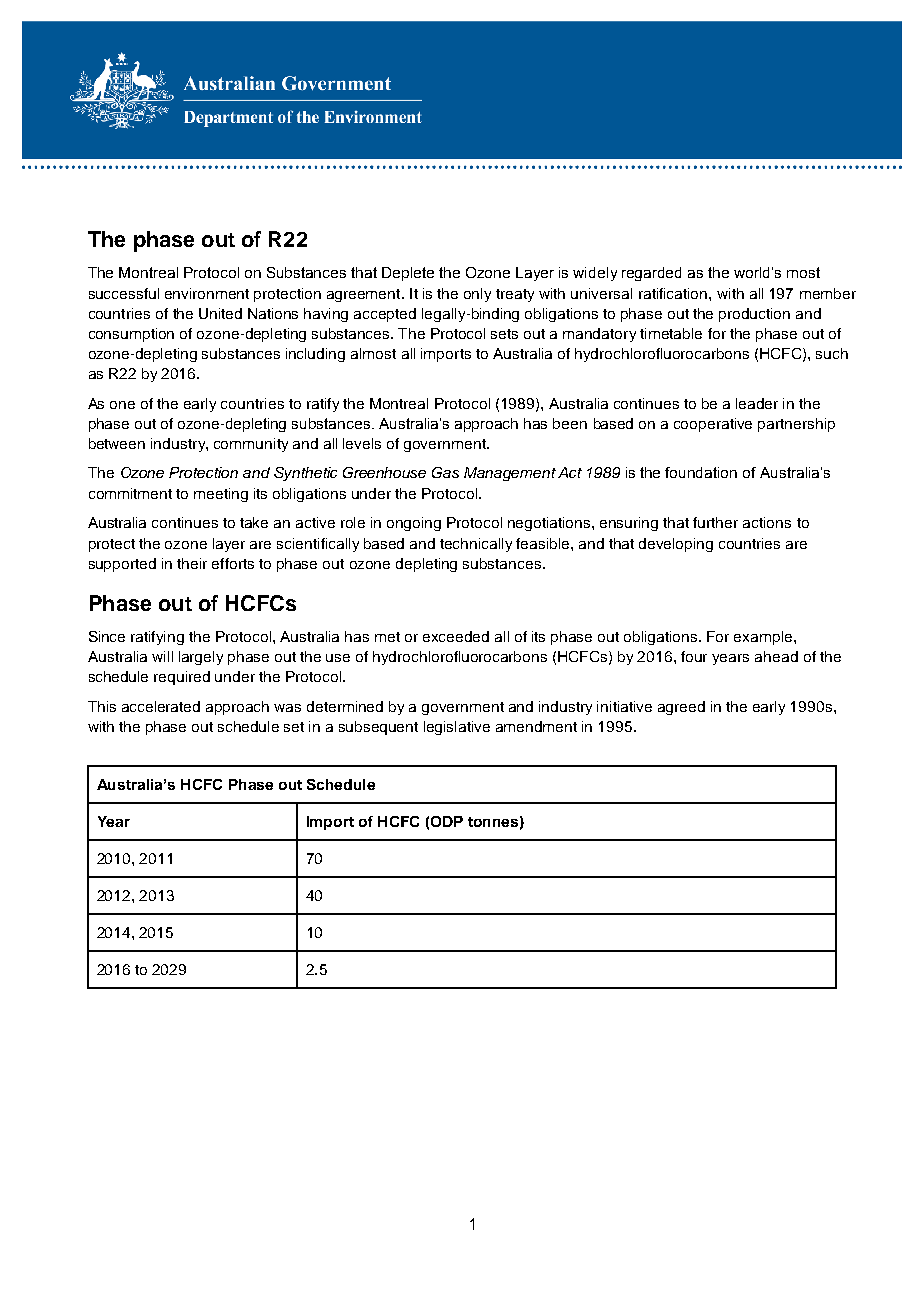 The height and width of the page is (1308, 924). I want to click on been, so click(570, 423).
